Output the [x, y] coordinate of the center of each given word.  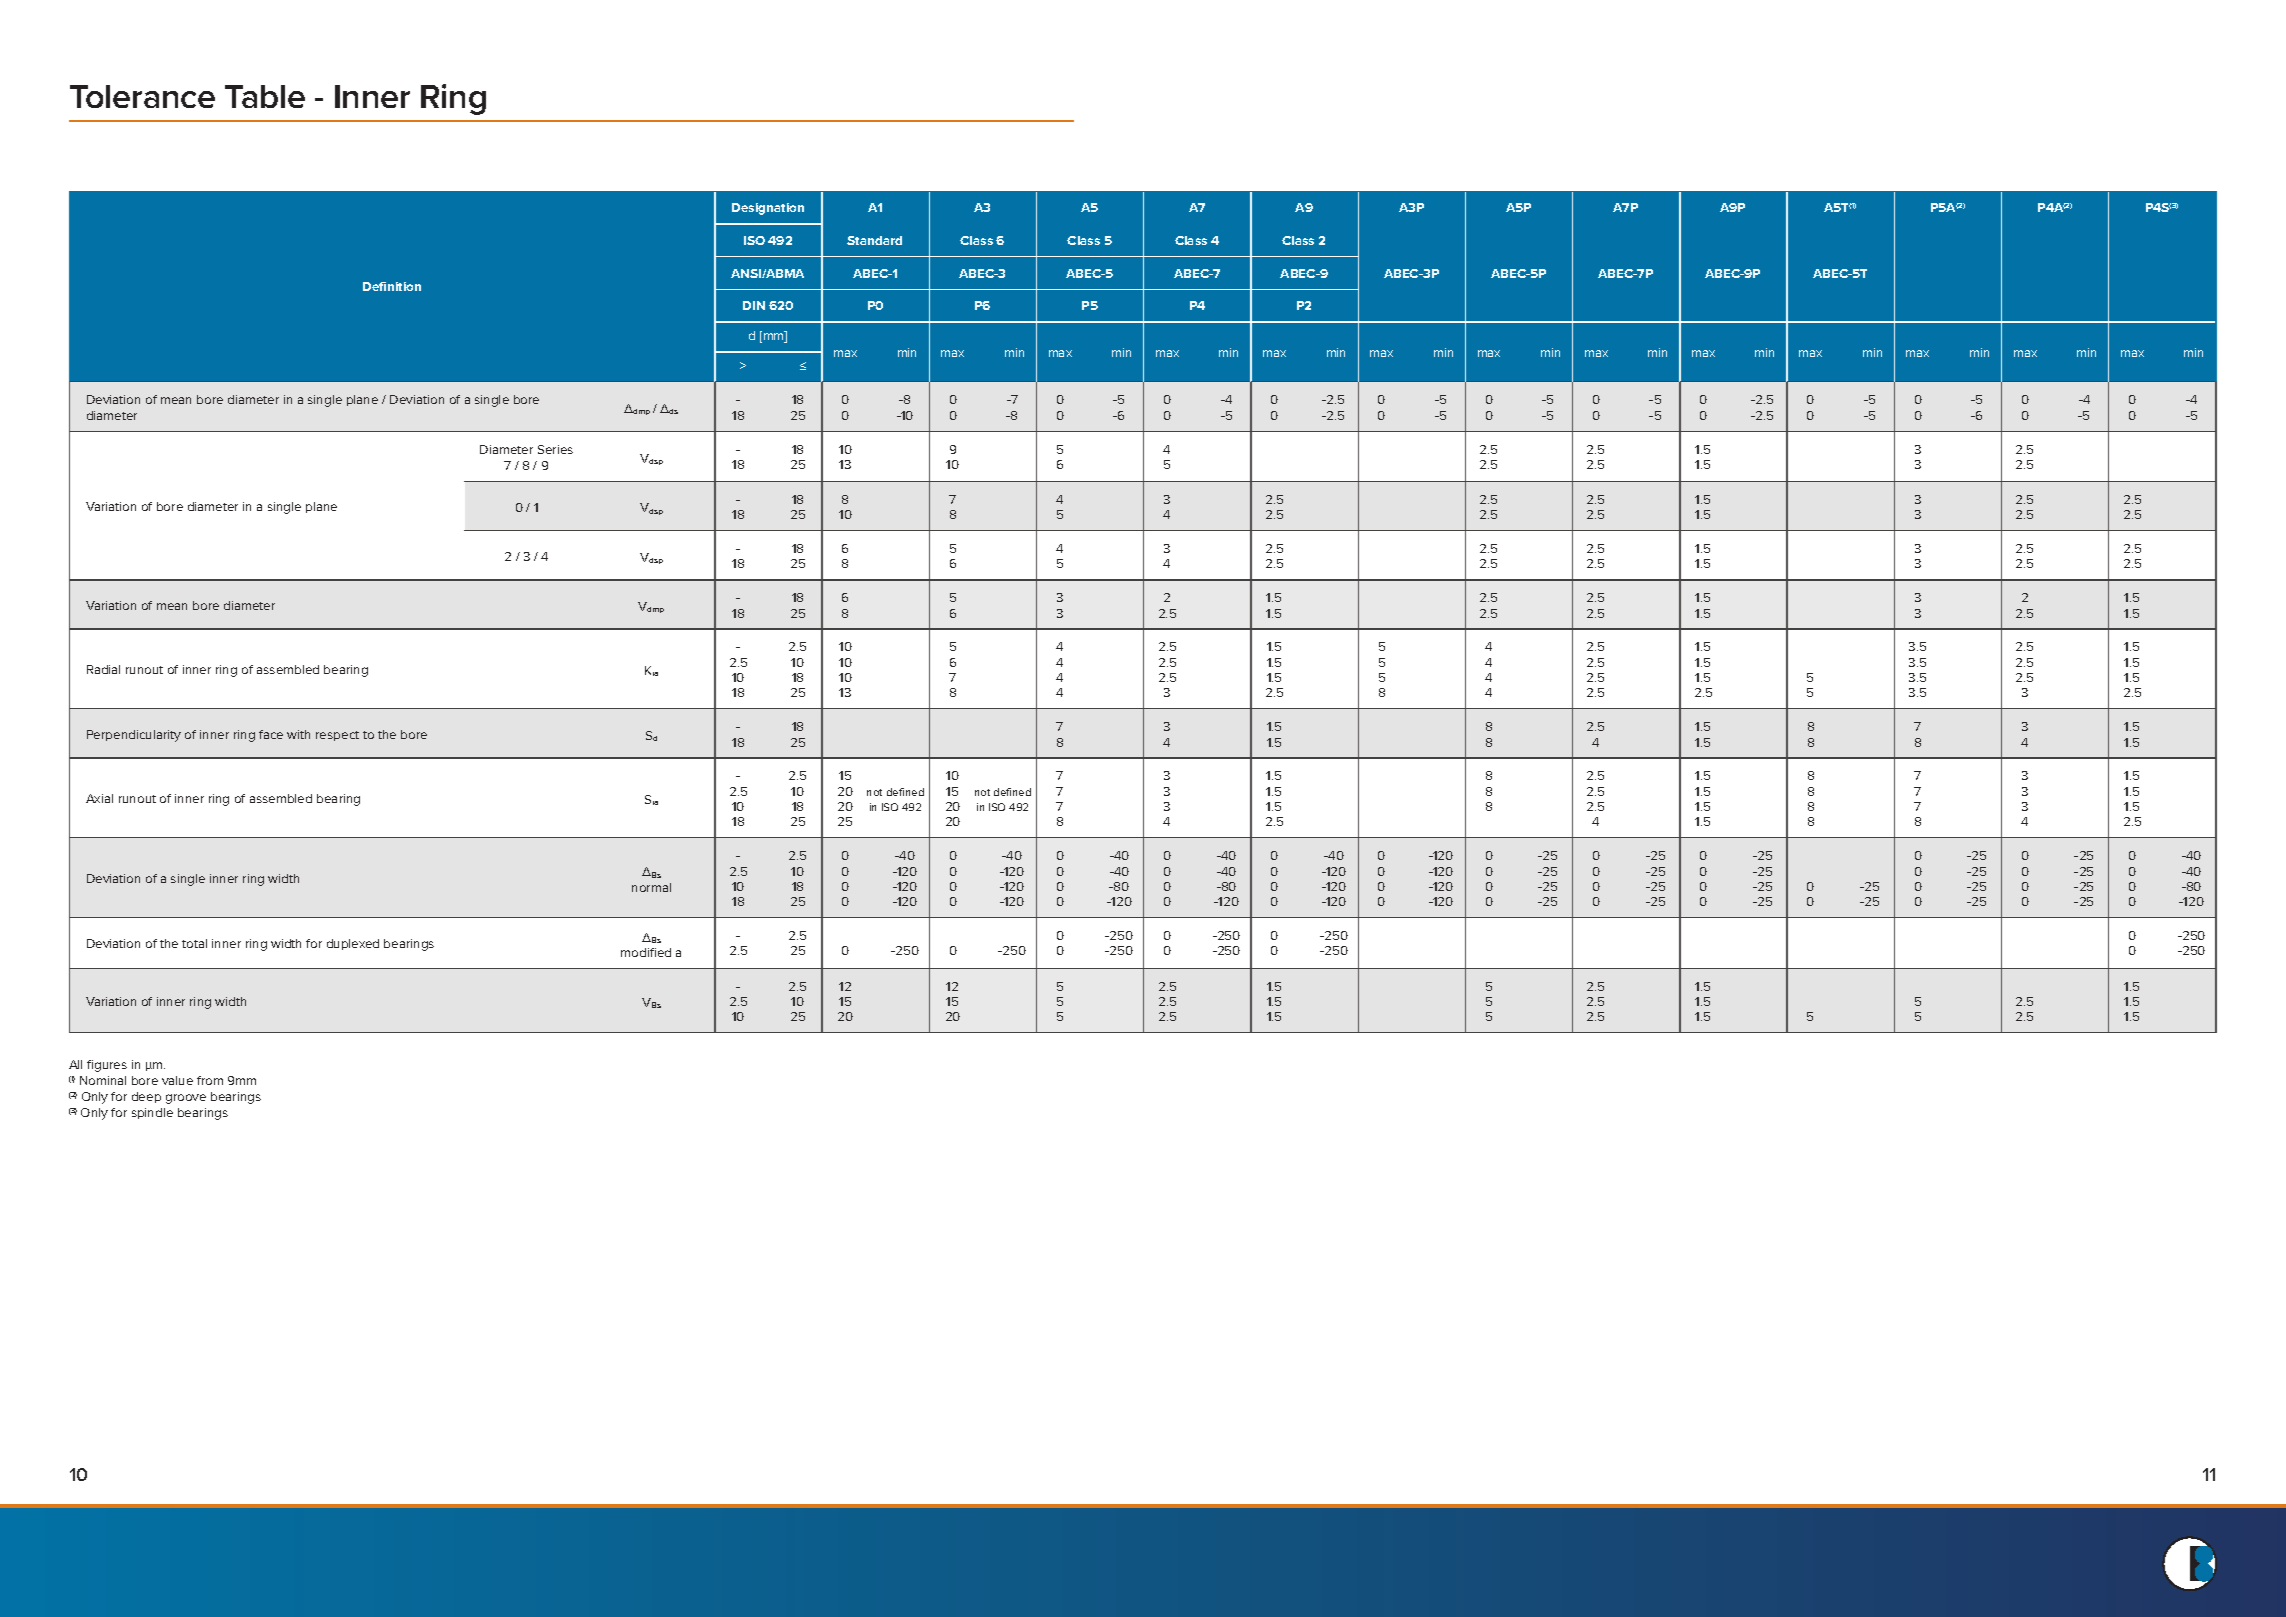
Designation [768, 209]
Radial [103, 669]
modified [646, 952]
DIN [754, 305]
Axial [99, 798]
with [298, 734]
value [177, 1080]
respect [337, 736]
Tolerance [142, 96]
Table [265, 96]
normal [651, 887]
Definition [392, 286]
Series [555, 449]
